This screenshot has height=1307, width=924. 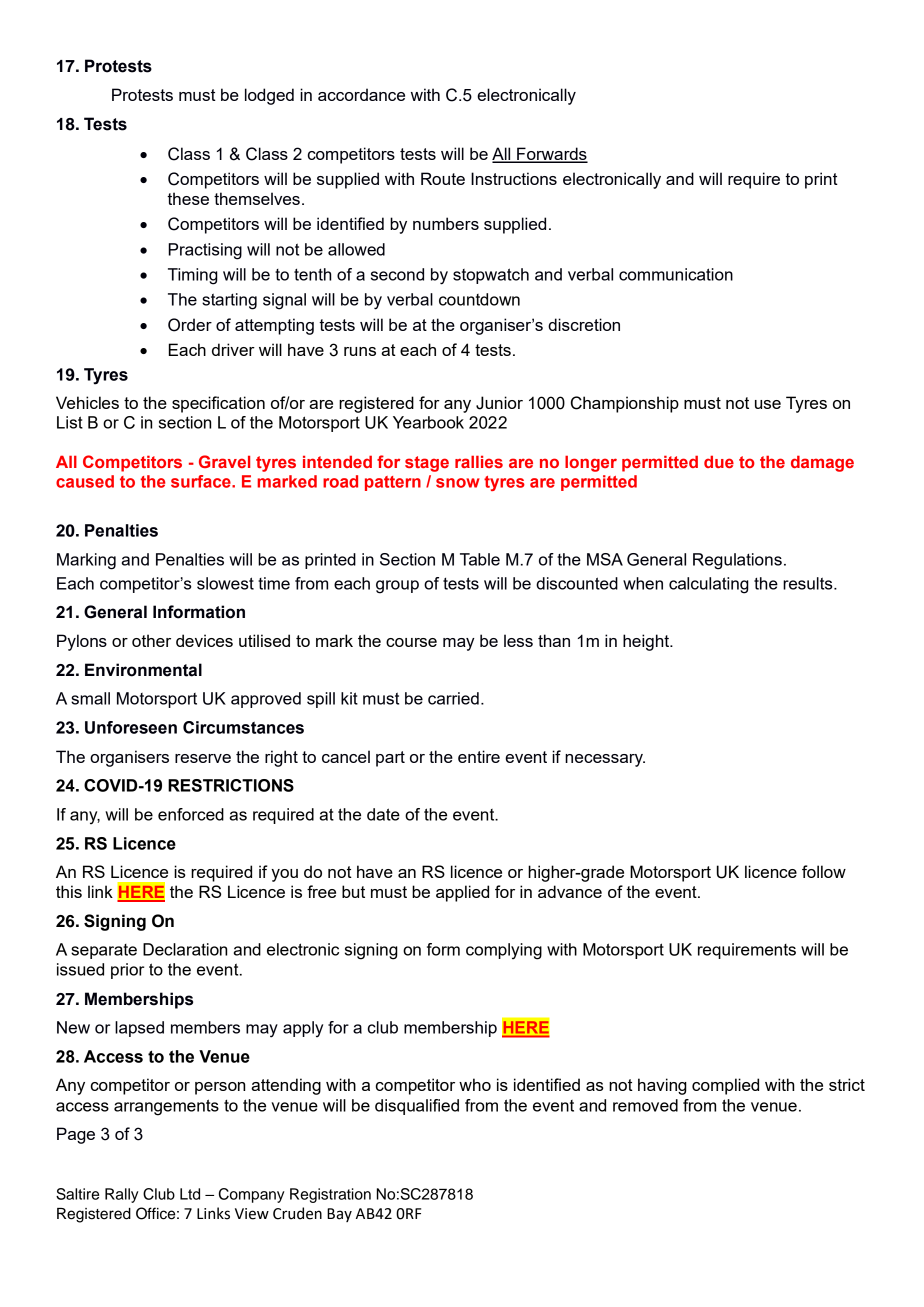 What do you see at coordinates (443, 178) in the screenshot?
I see `Route` at bounding box center [443, 178].
